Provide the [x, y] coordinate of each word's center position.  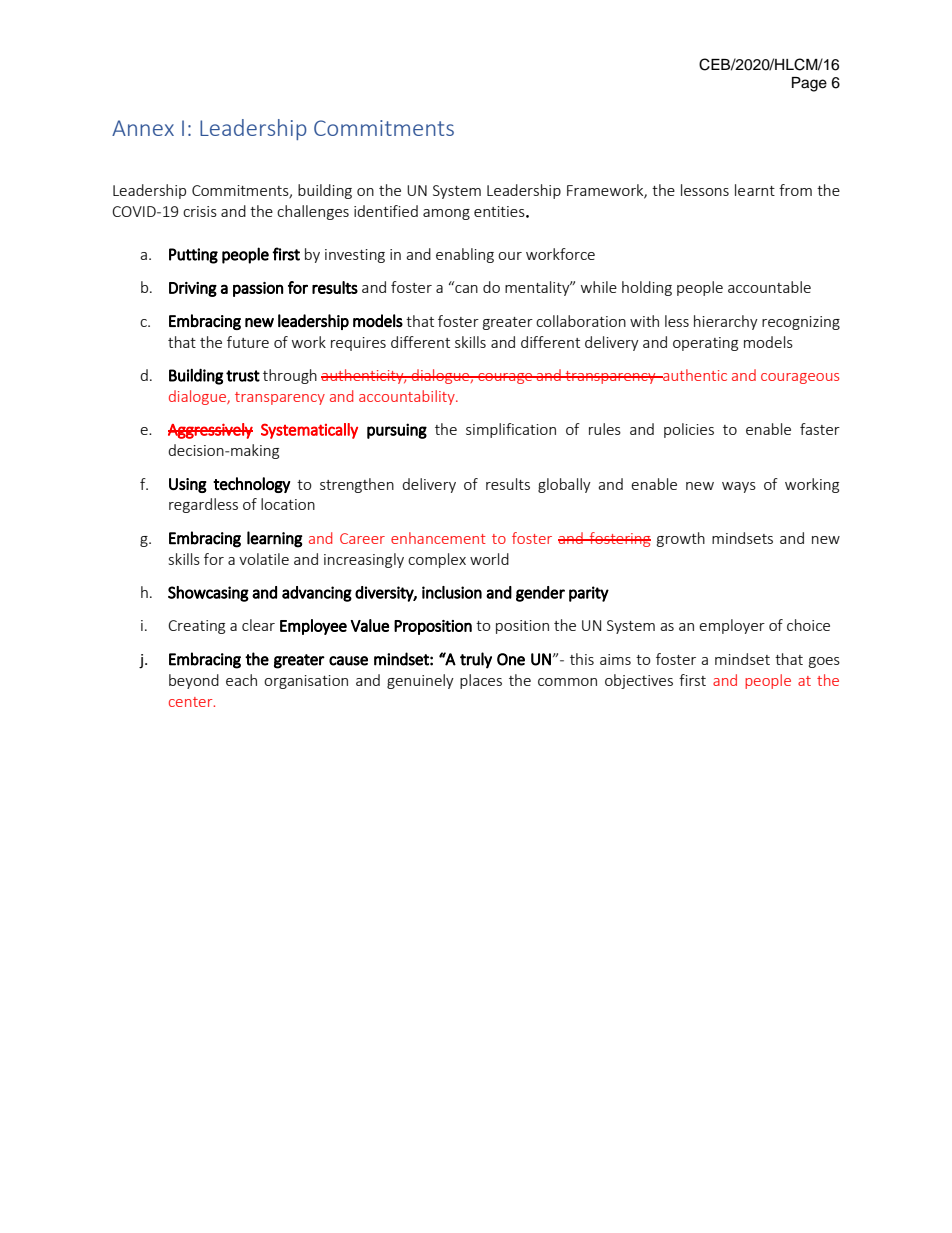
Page [809, 84]
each [241, 680]
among [446, 214]
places [481, 681]
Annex [143, 128]
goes [824, 662]
